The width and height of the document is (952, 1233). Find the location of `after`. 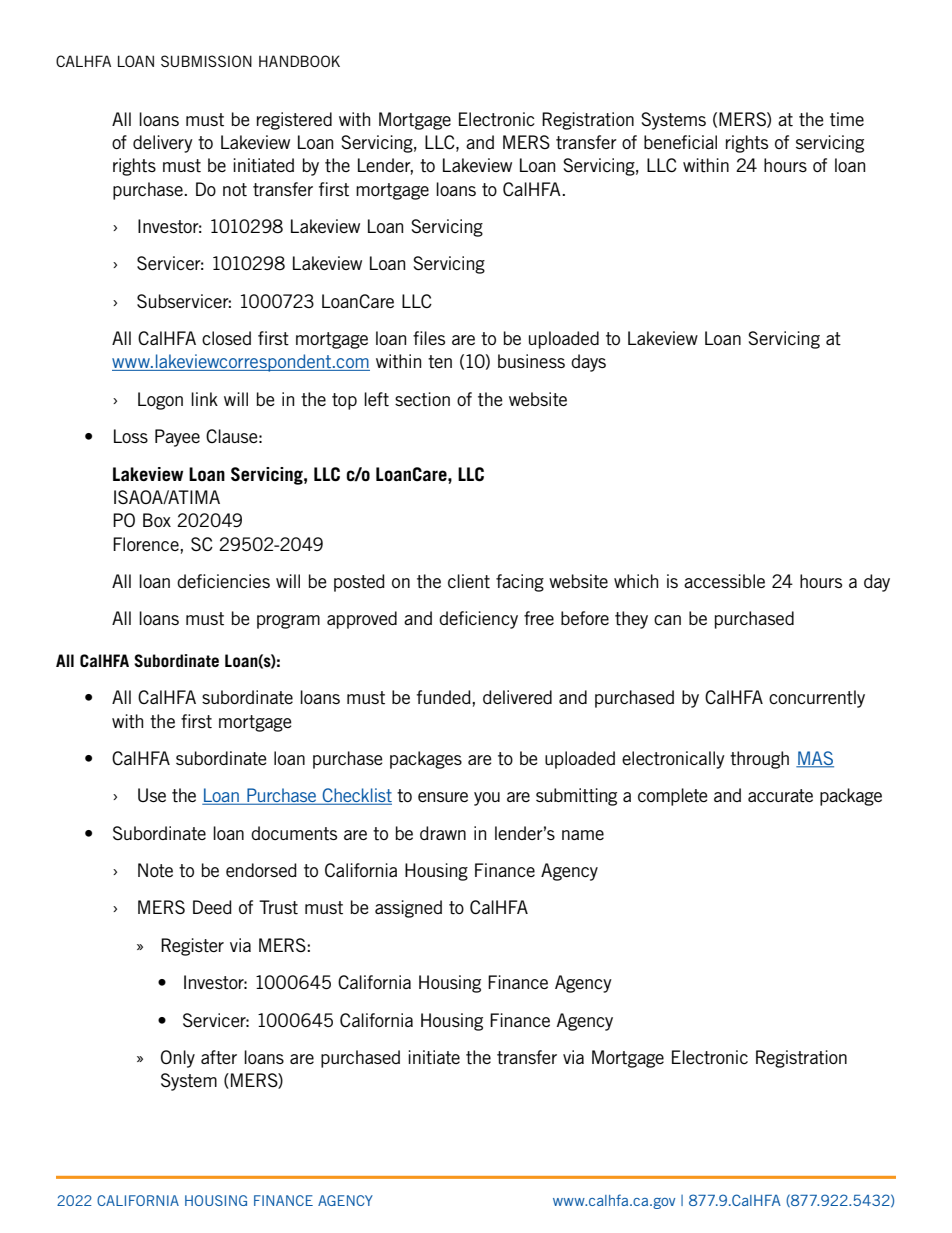

after is located at coordinates (219, 1057).
